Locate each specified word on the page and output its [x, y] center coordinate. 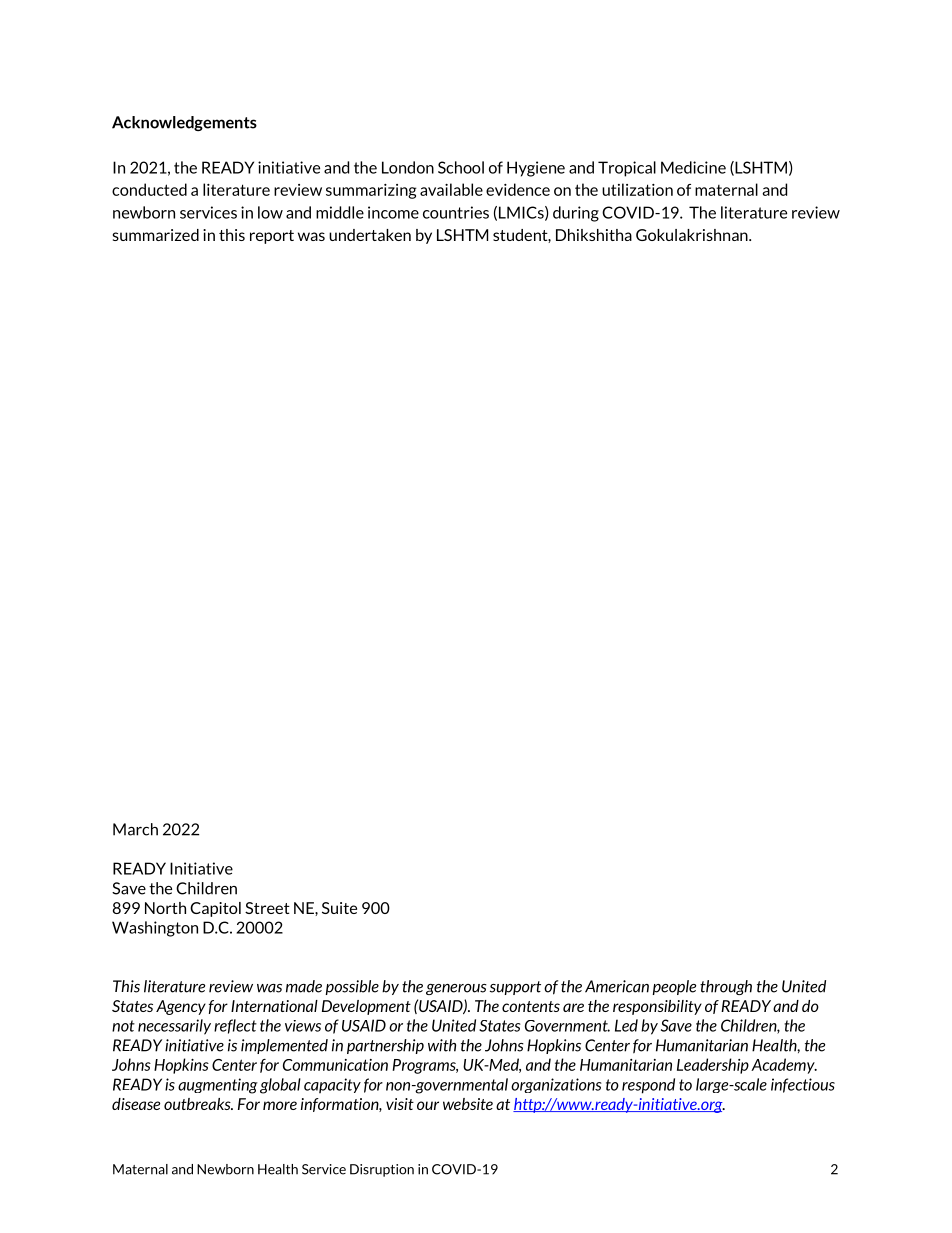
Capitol [215, 909]
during [576, 214]
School [461, 167]
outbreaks [198, 1104]
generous [456, 989]
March [135, 829]
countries [456, 212]
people [674, 987]
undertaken [370, 235]
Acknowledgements [184, 123]
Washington [155, 929]
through [726, 987]
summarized [156, 235]
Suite [339, 908]
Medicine [693, 167]
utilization [637, 189]
